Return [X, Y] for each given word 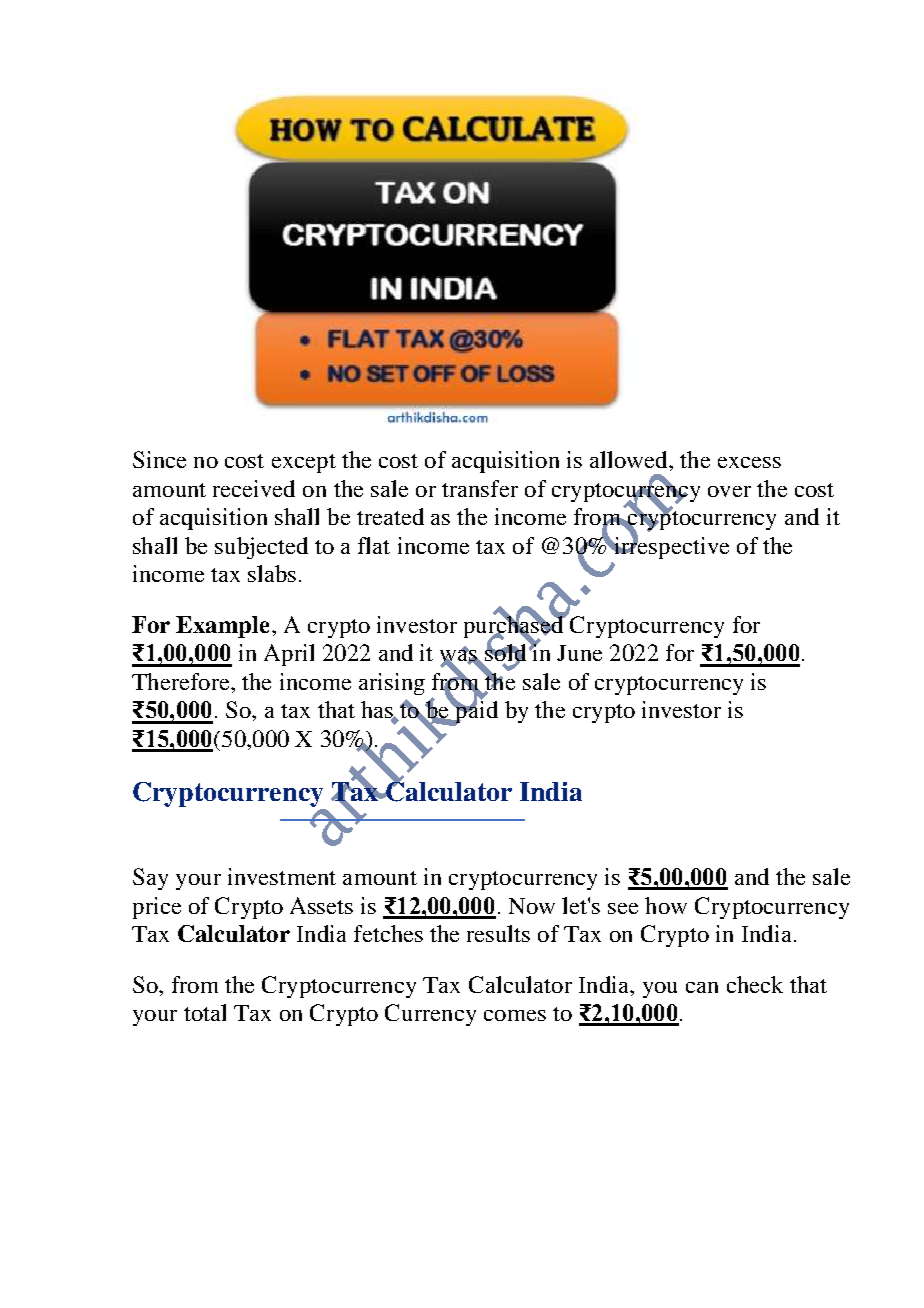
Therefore [182, 681]
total [205, 1012]
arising [392, 684]
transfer [480, 488]
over [729, 491]
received [254, 488]
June [579, 653]
